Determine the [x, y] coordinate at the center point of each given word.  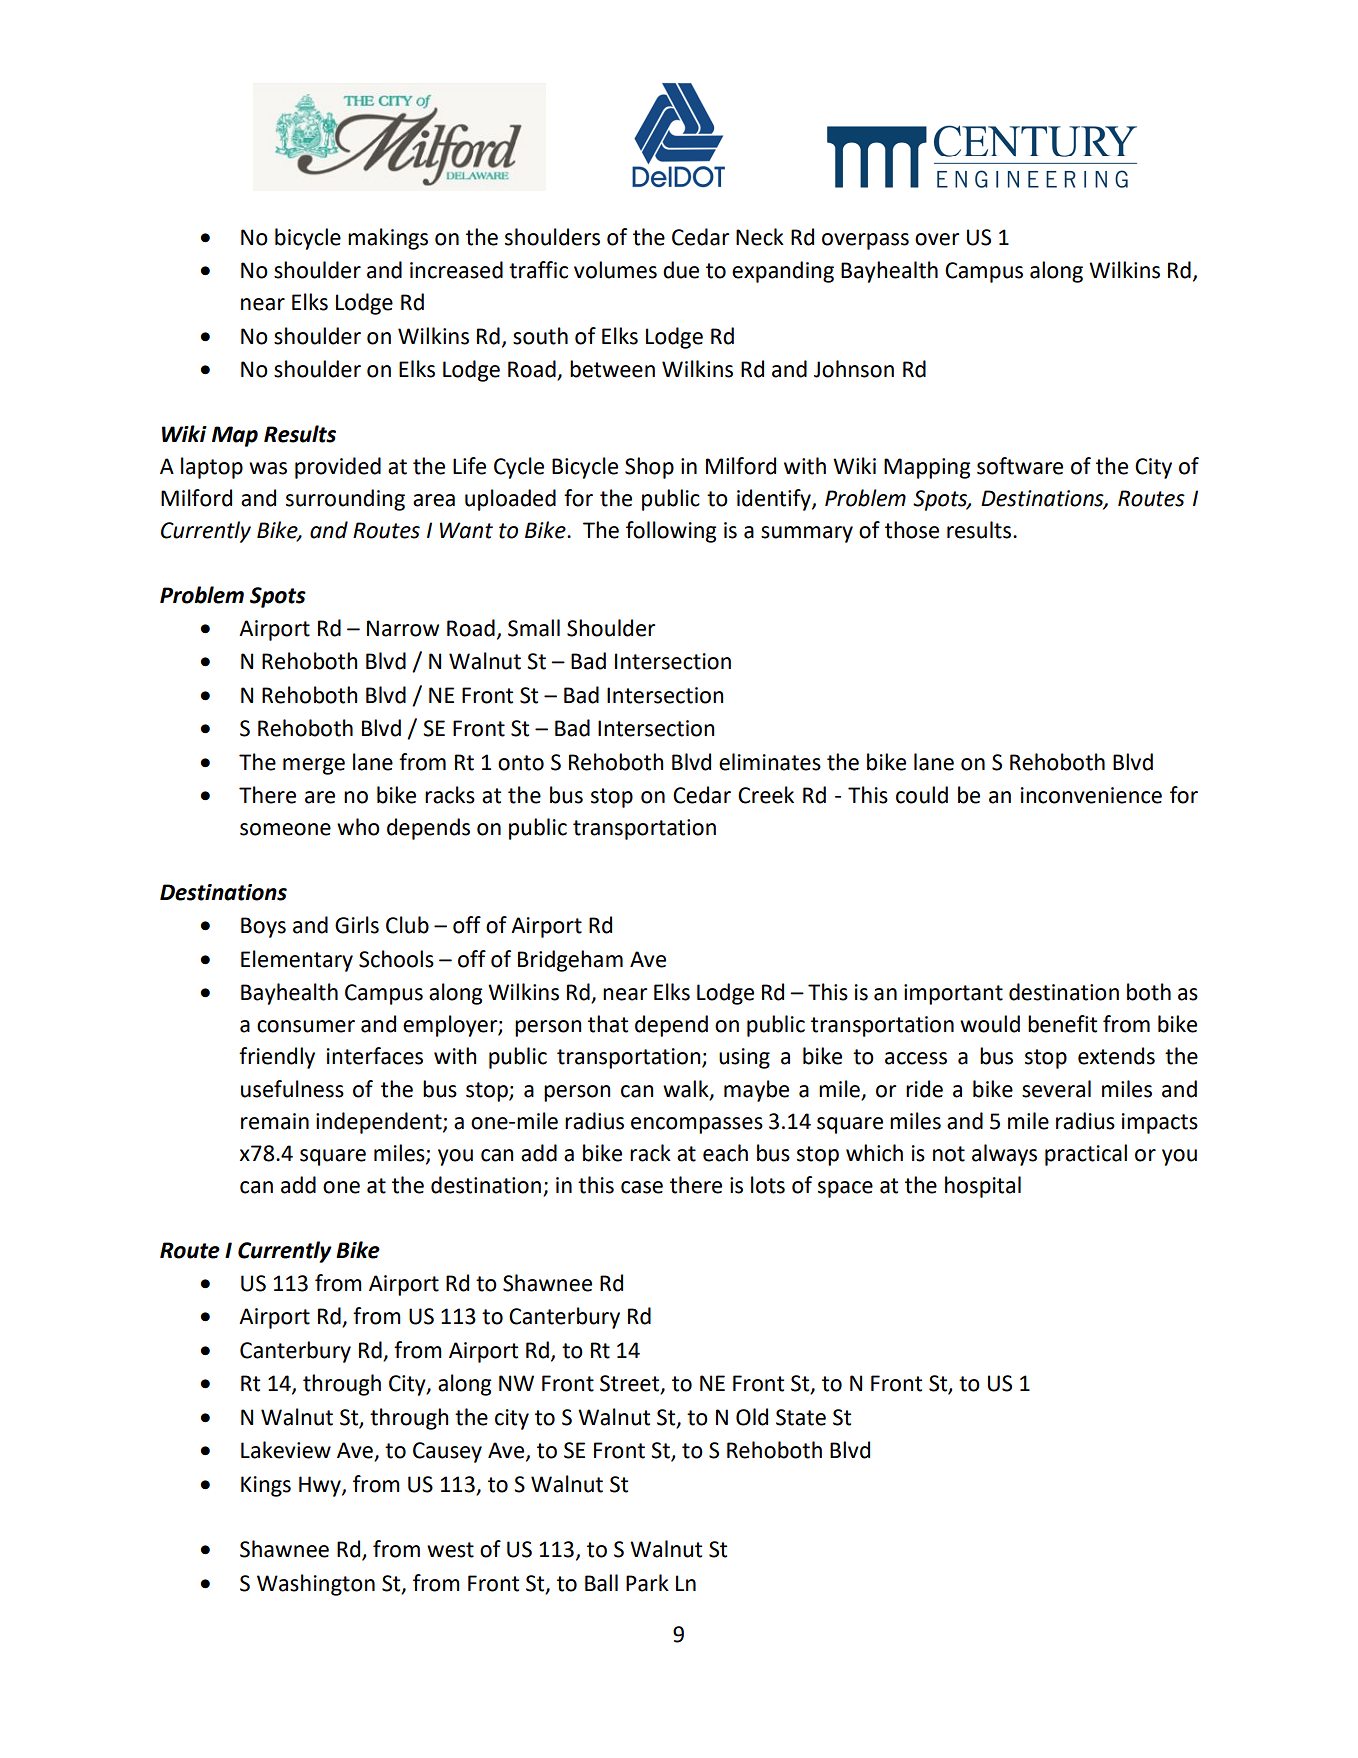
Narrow [403, 628]
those [912, 530]
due [681, 270]
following [671, 532]
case [642, 1187]
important [953, 994]
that [608, 1024]
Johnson [854, 369]
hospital [983, 1187]
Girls [357, 925]
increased [456, 270]
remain [275, 1121]
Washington [316, 1585]
